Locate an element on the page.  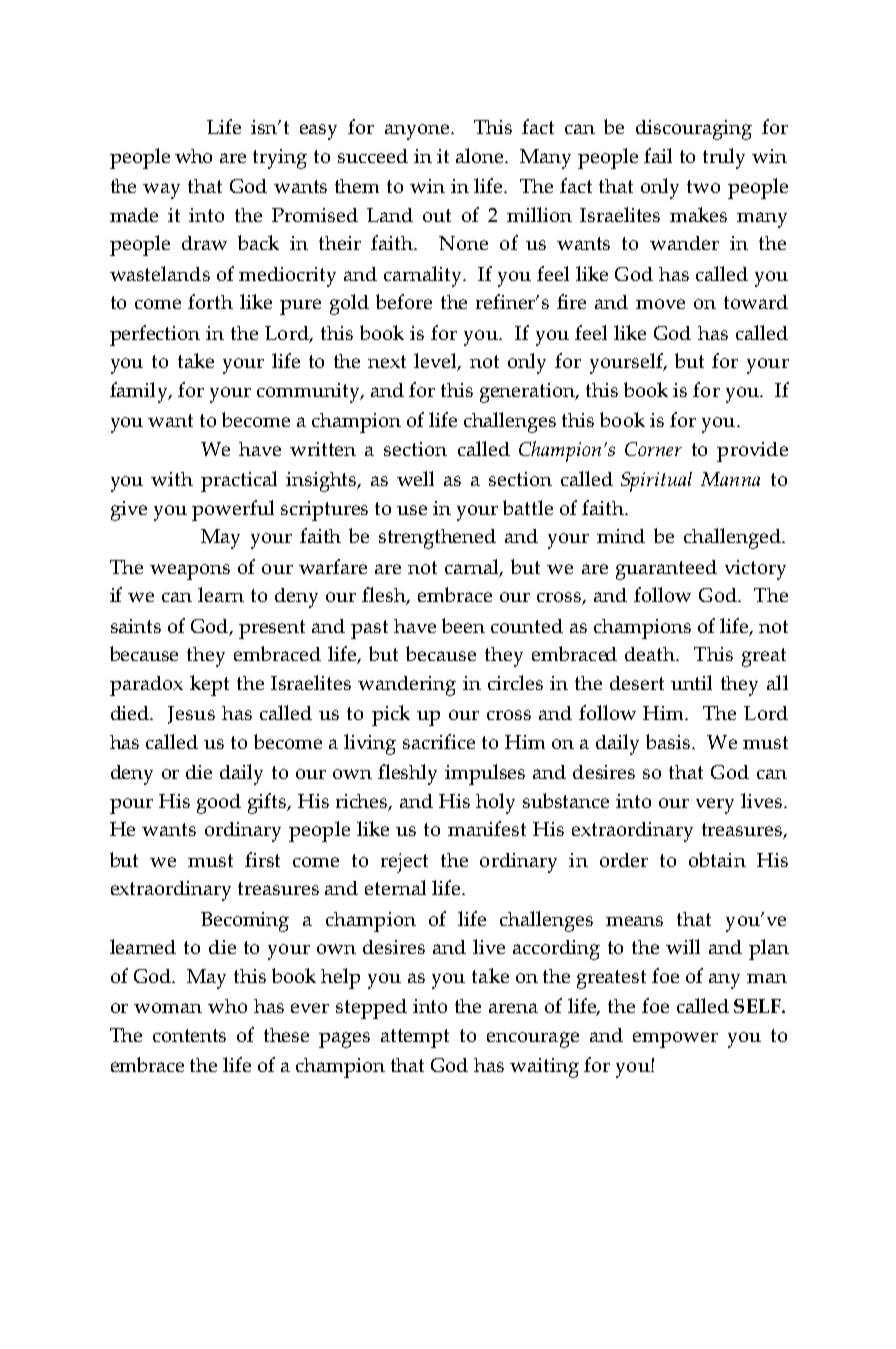
contents is located at coordinates (189, 1035).
